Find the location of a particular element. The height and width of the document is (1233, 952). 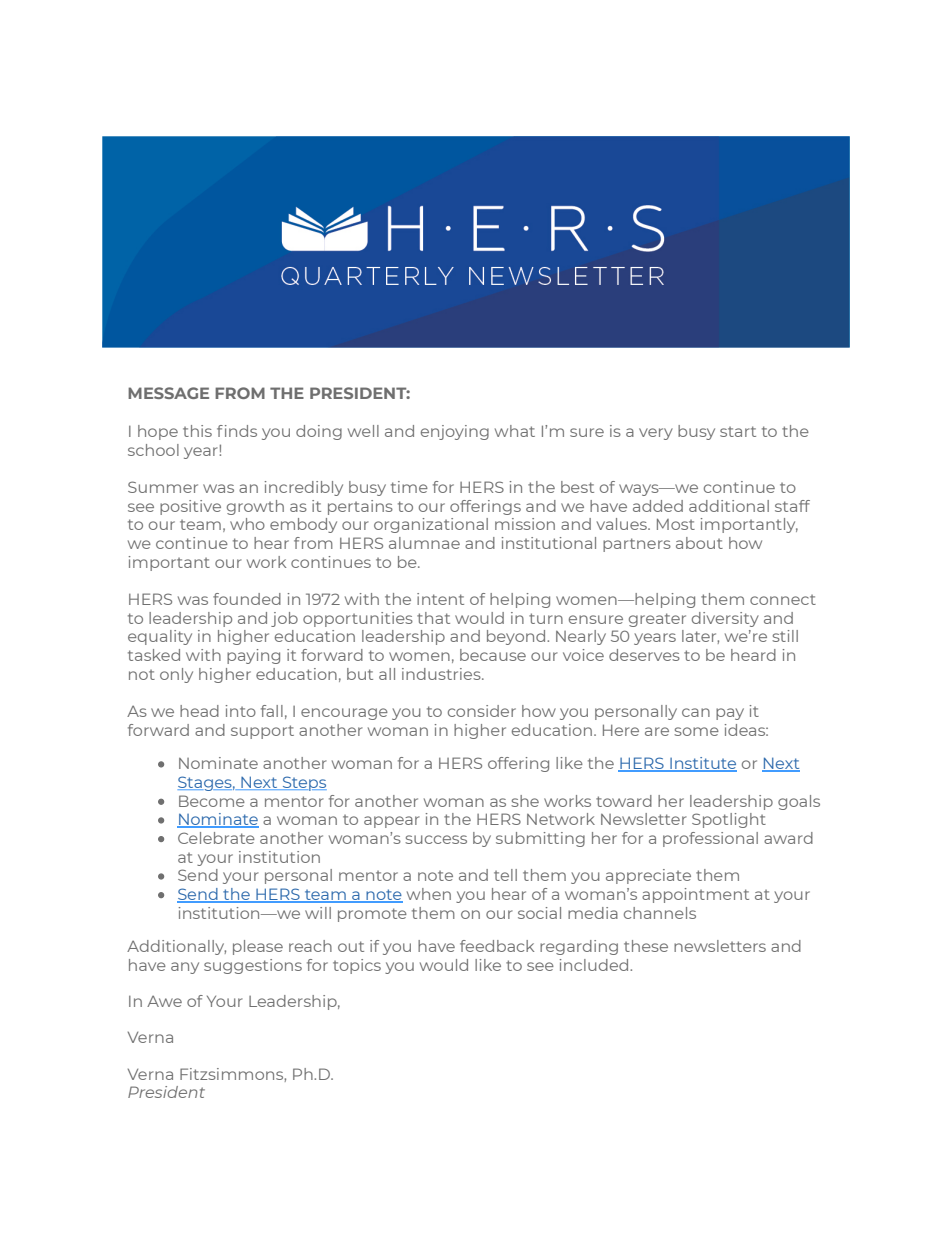

Institute is located at coordinates (702, 764).
